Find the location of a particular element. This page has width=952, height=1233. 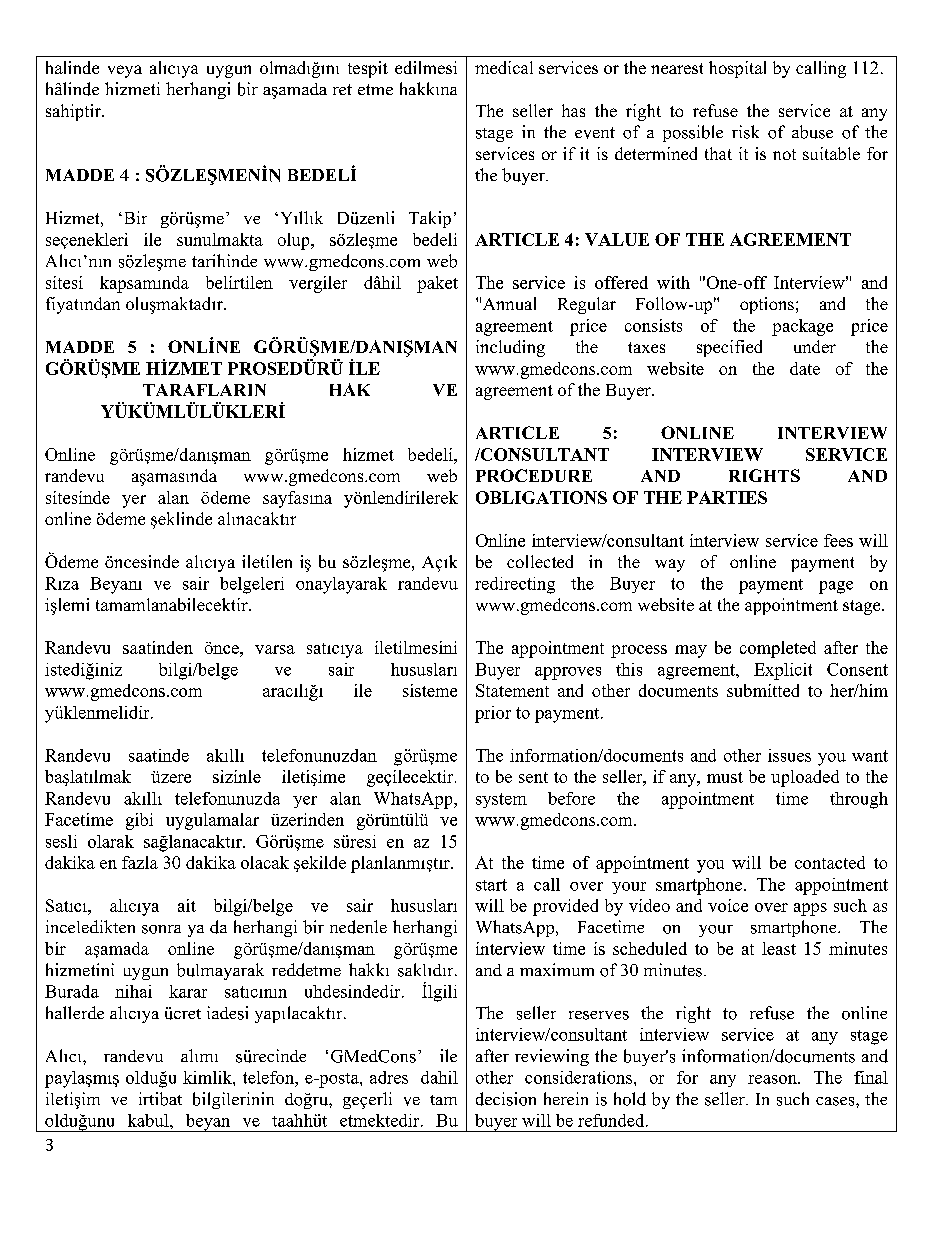

system is located at coordinates (501, 800).
